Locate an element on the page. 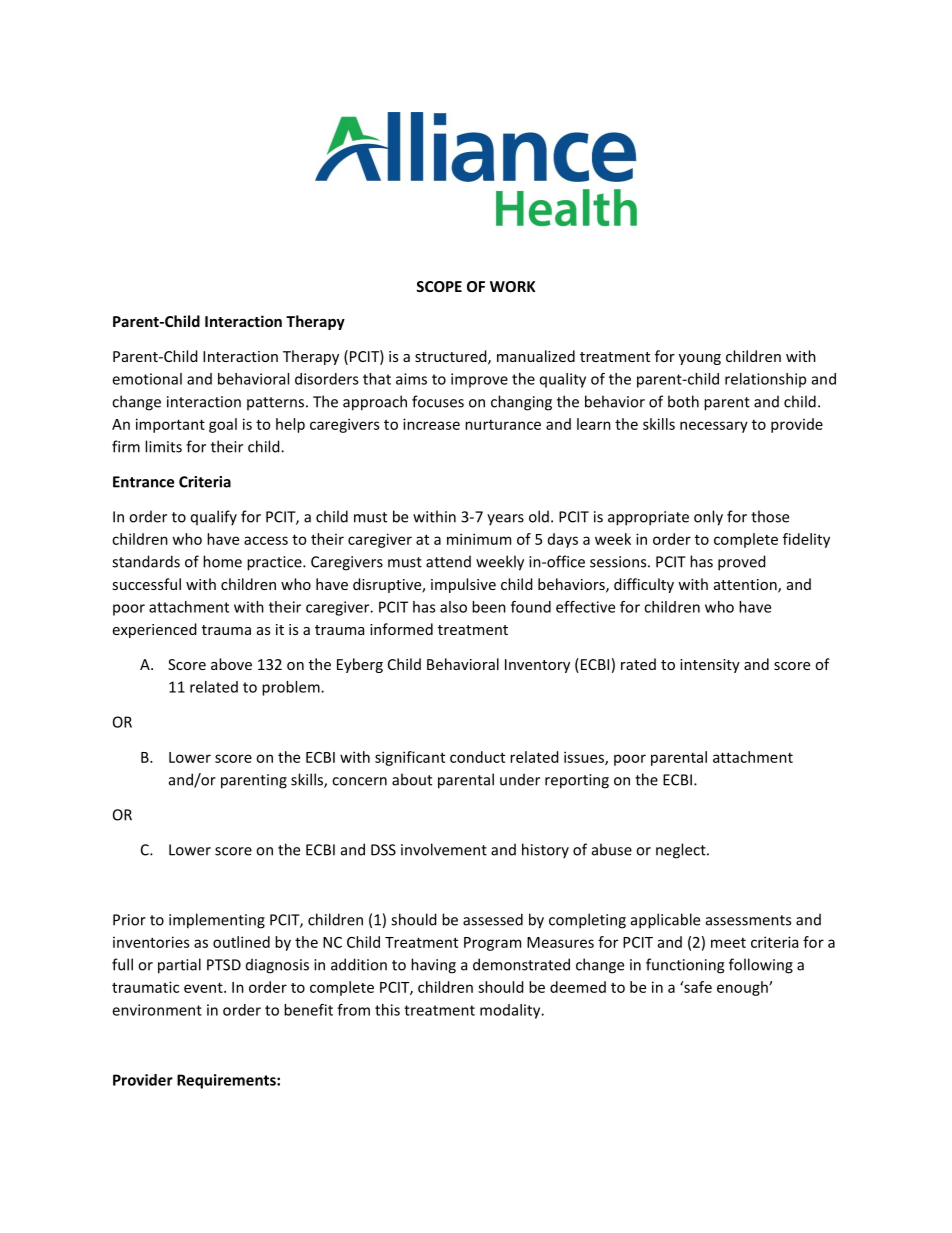 Image resolution: width=952 pixels, height=1233 pixels. only is located at coordinates (708, 518).
